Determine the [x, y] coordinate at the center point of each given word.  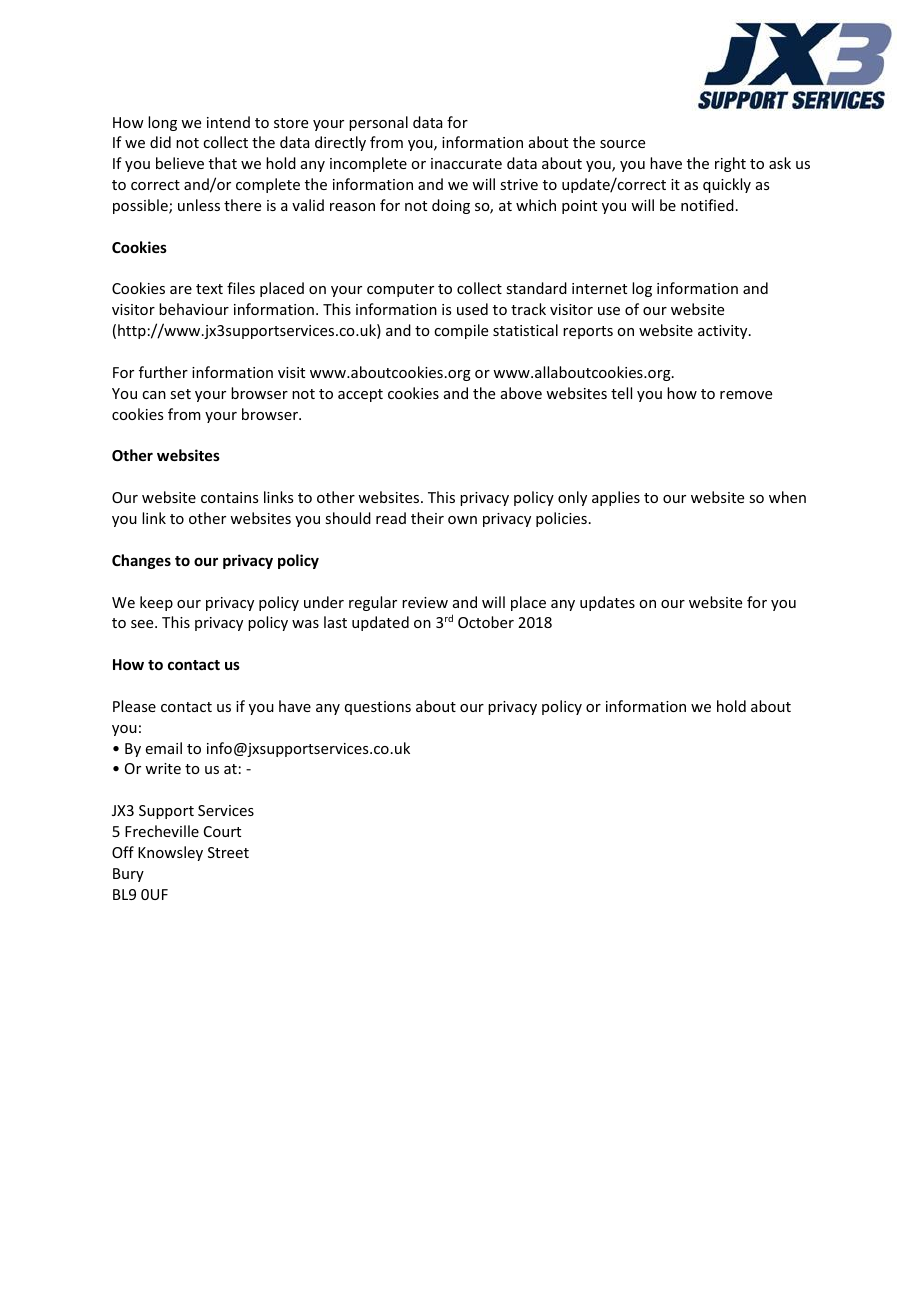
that [223, 163]
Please [134, 706]
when [787, 497]
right [730, 164]
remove [746, 395]
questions [378, 708]
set [180, 394]
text [209, 289]
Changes [141, 561]
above [521, 393]
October [486, 622]
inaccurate [466, 163]
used [472, 309]
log [642, 289]
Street [228, 852]
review [425, 602]
